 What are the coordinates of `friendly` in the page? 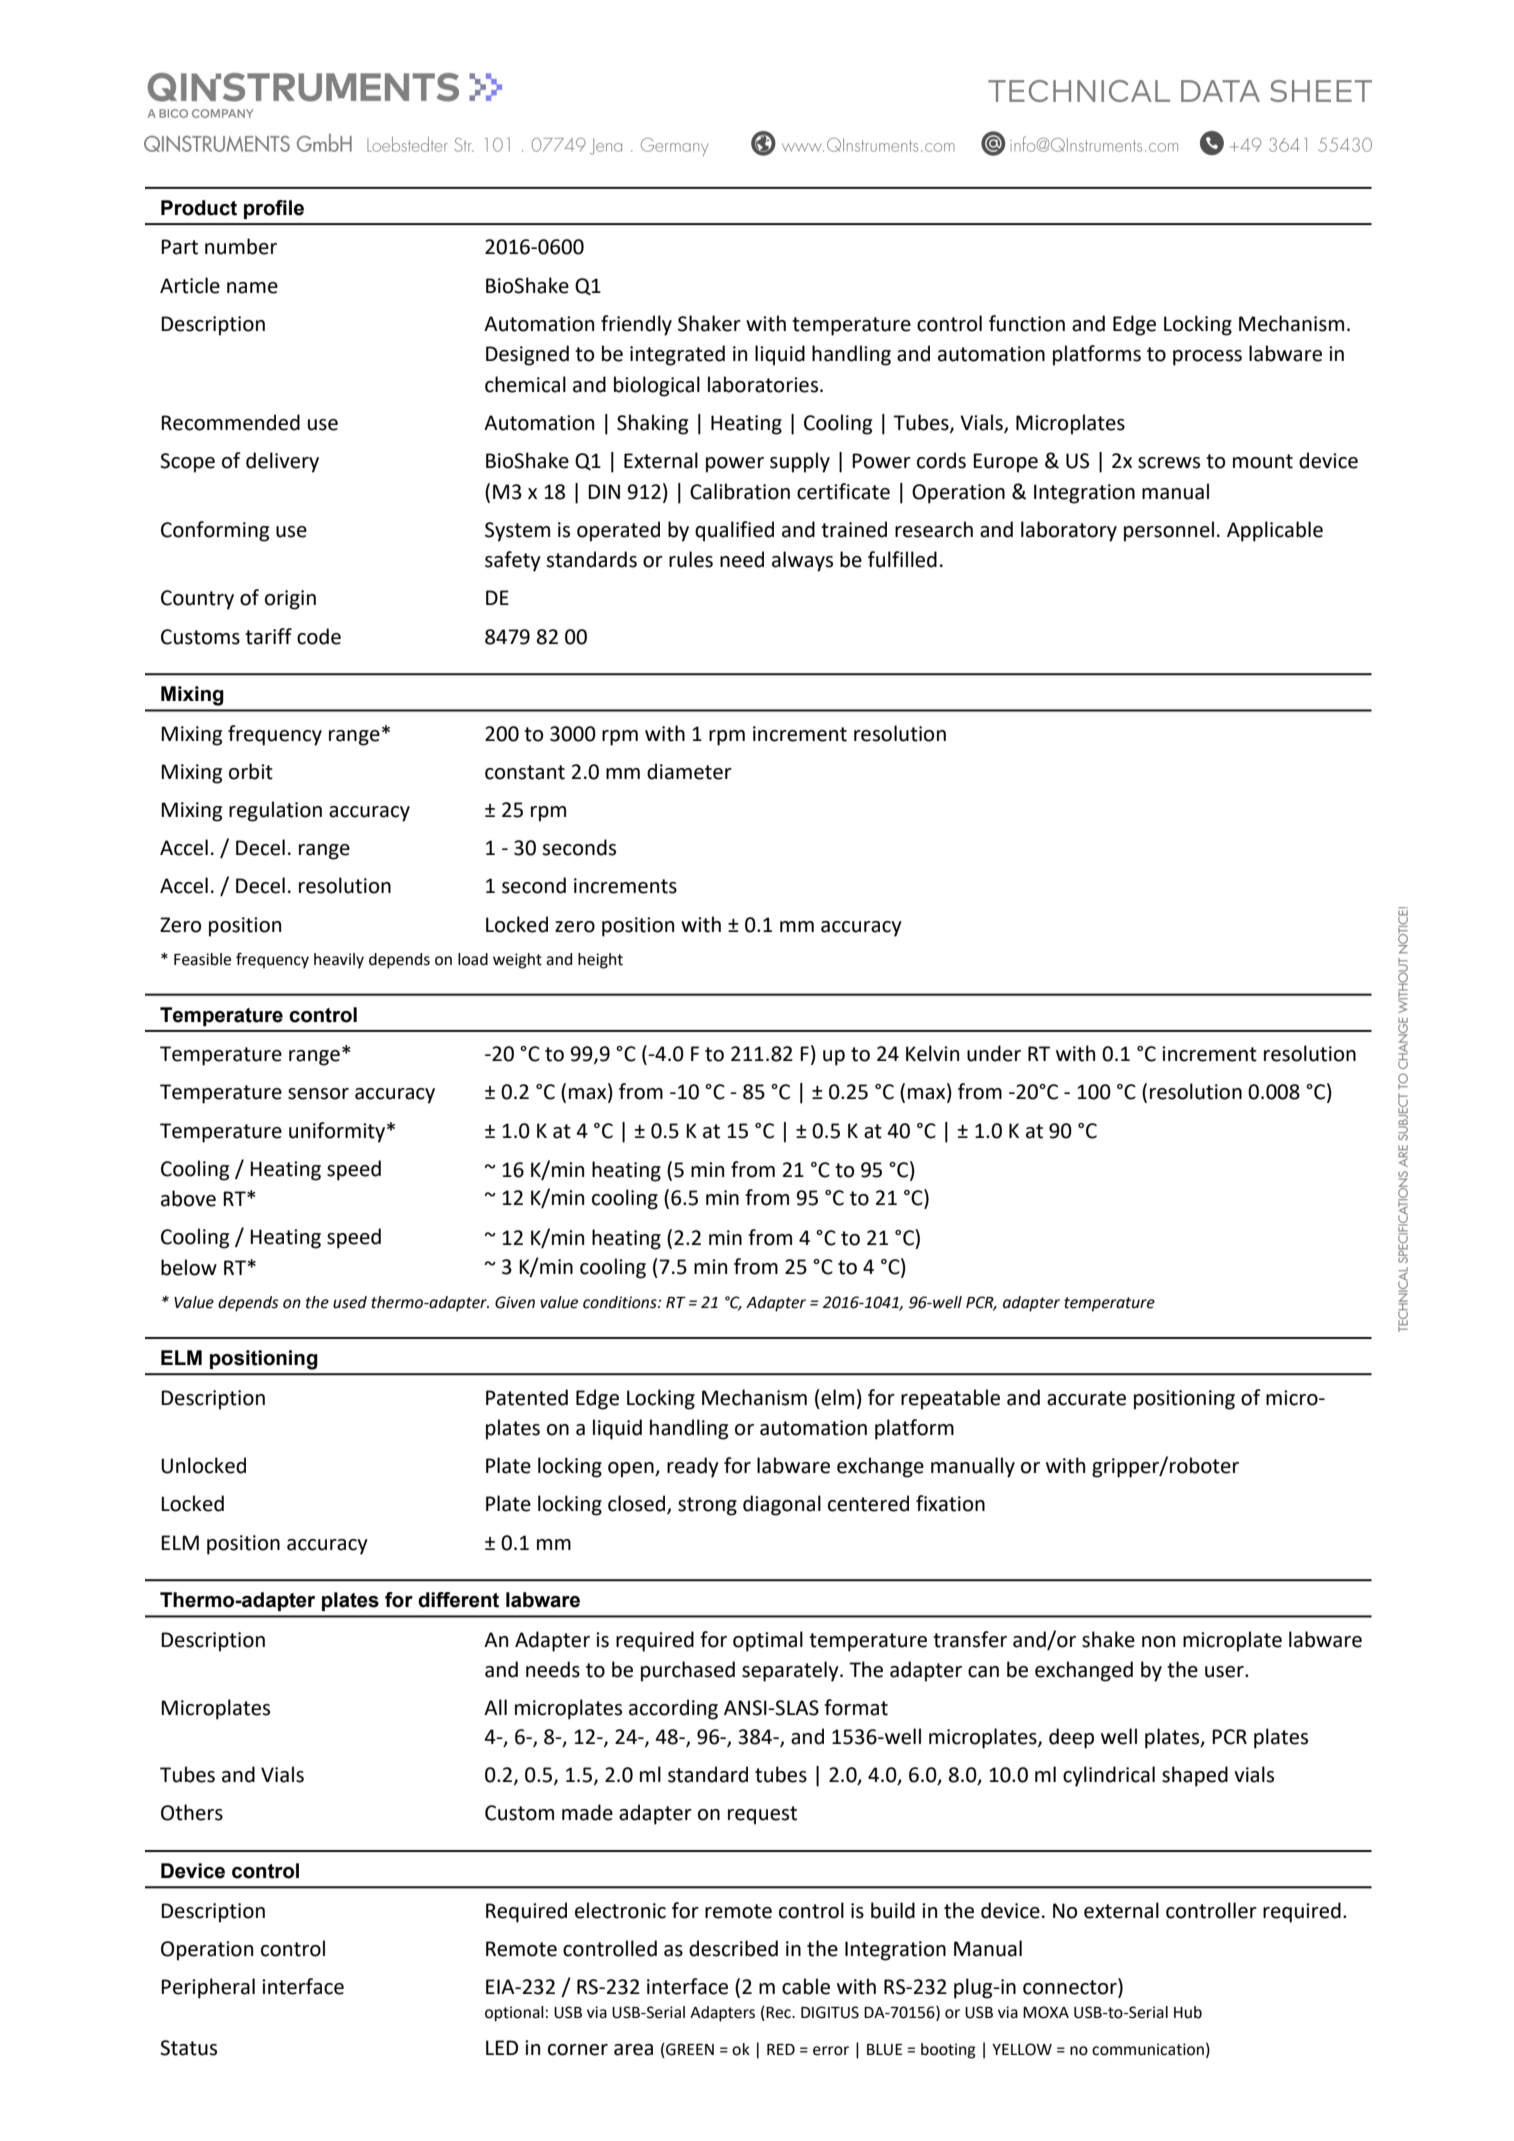 It's located at (636, 325).
